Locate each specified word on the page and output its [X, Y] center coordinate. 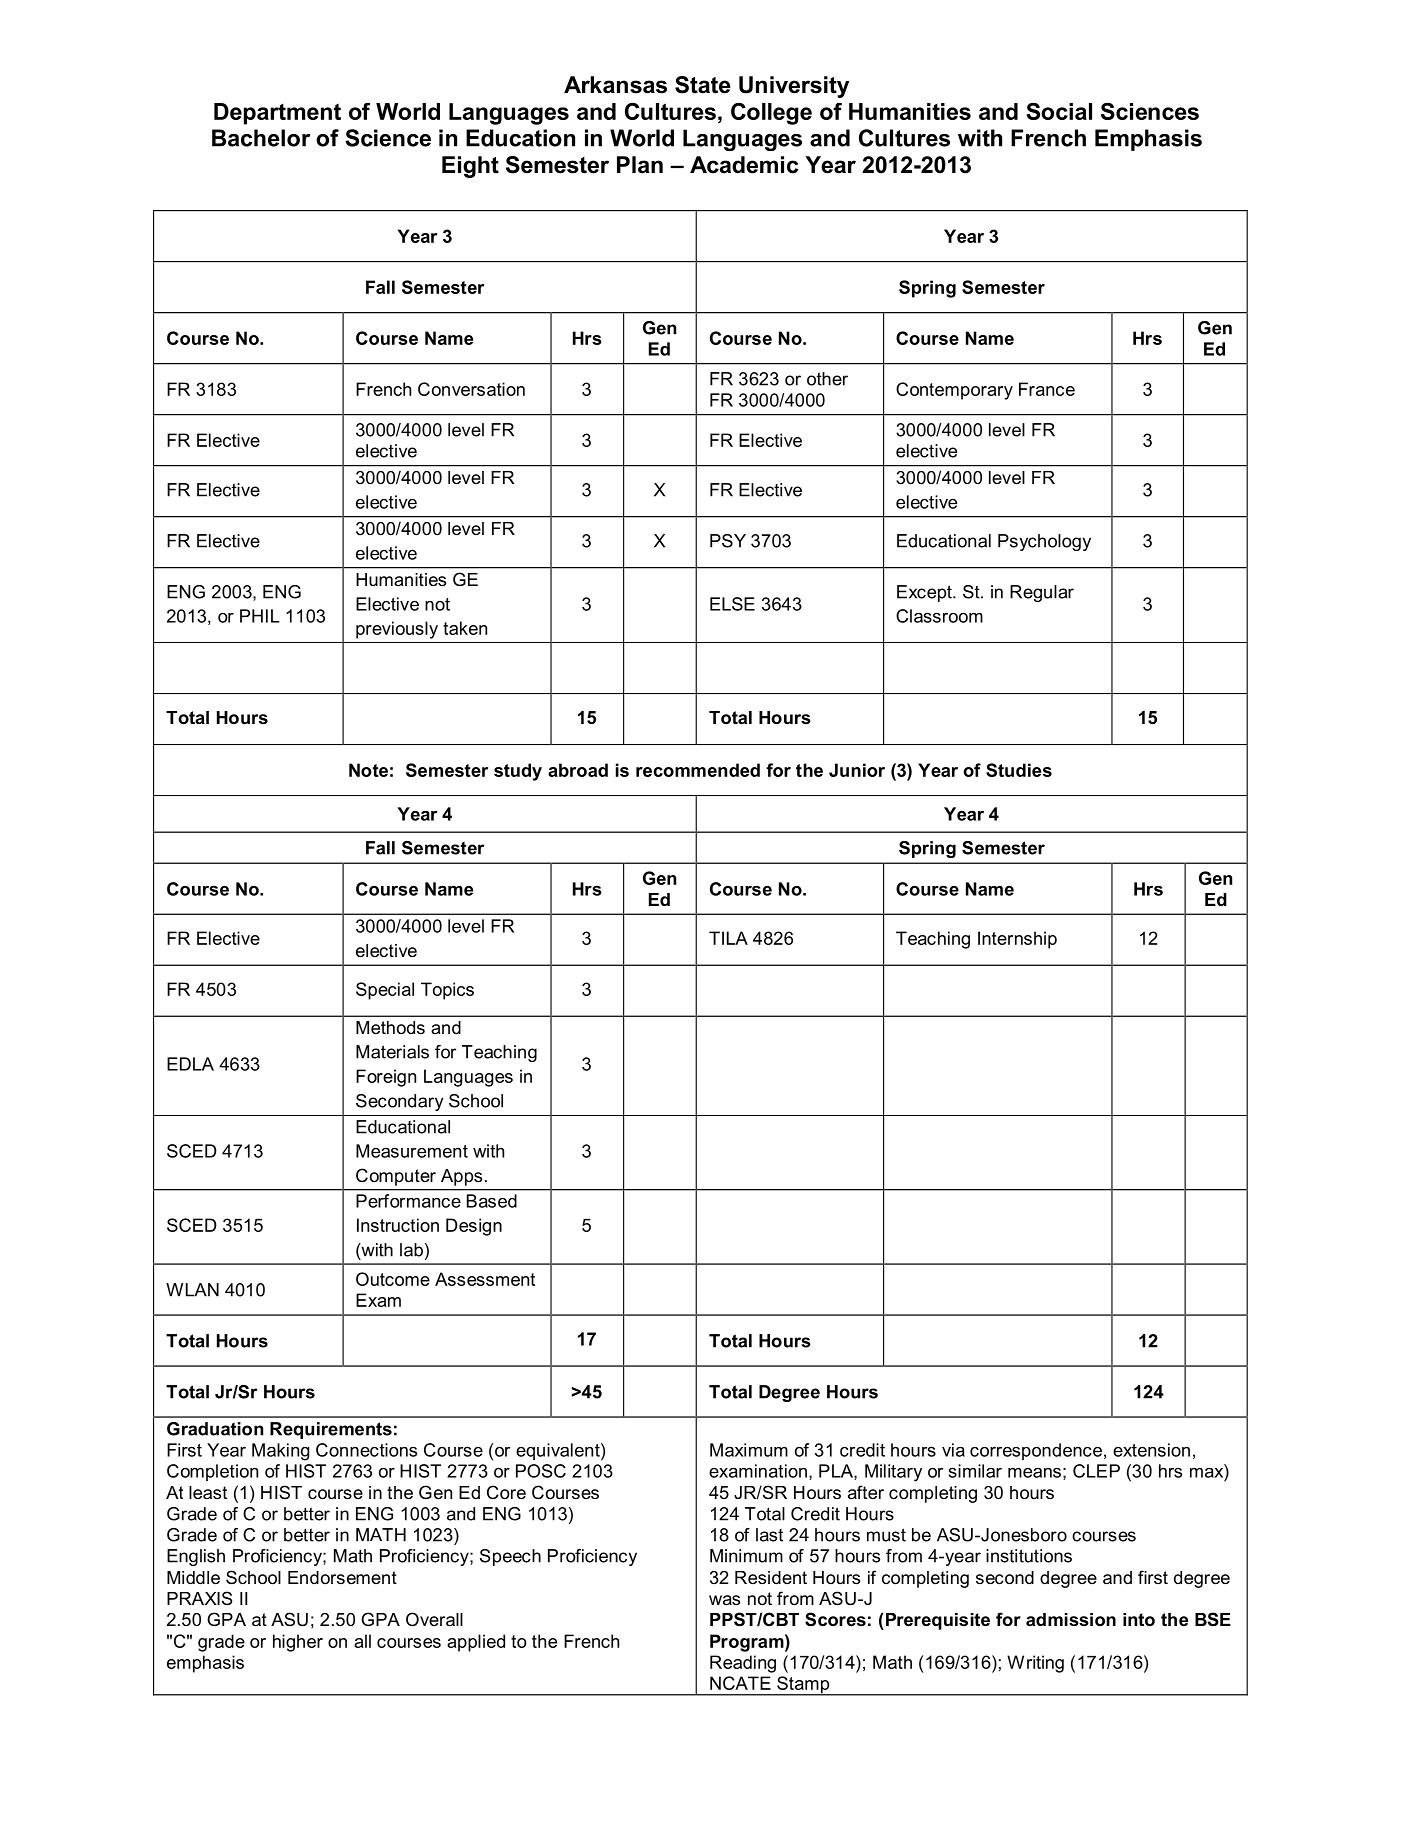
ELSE [732, 604]
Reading [743, 1664]
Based [492, 1201]
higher [298, 1643]
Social [1059, 111]
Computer [396, 1177]
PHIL [260, 616]
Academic [744, 165]
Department [277, 114]
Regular [1042, 593]
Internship [1017, 940]
